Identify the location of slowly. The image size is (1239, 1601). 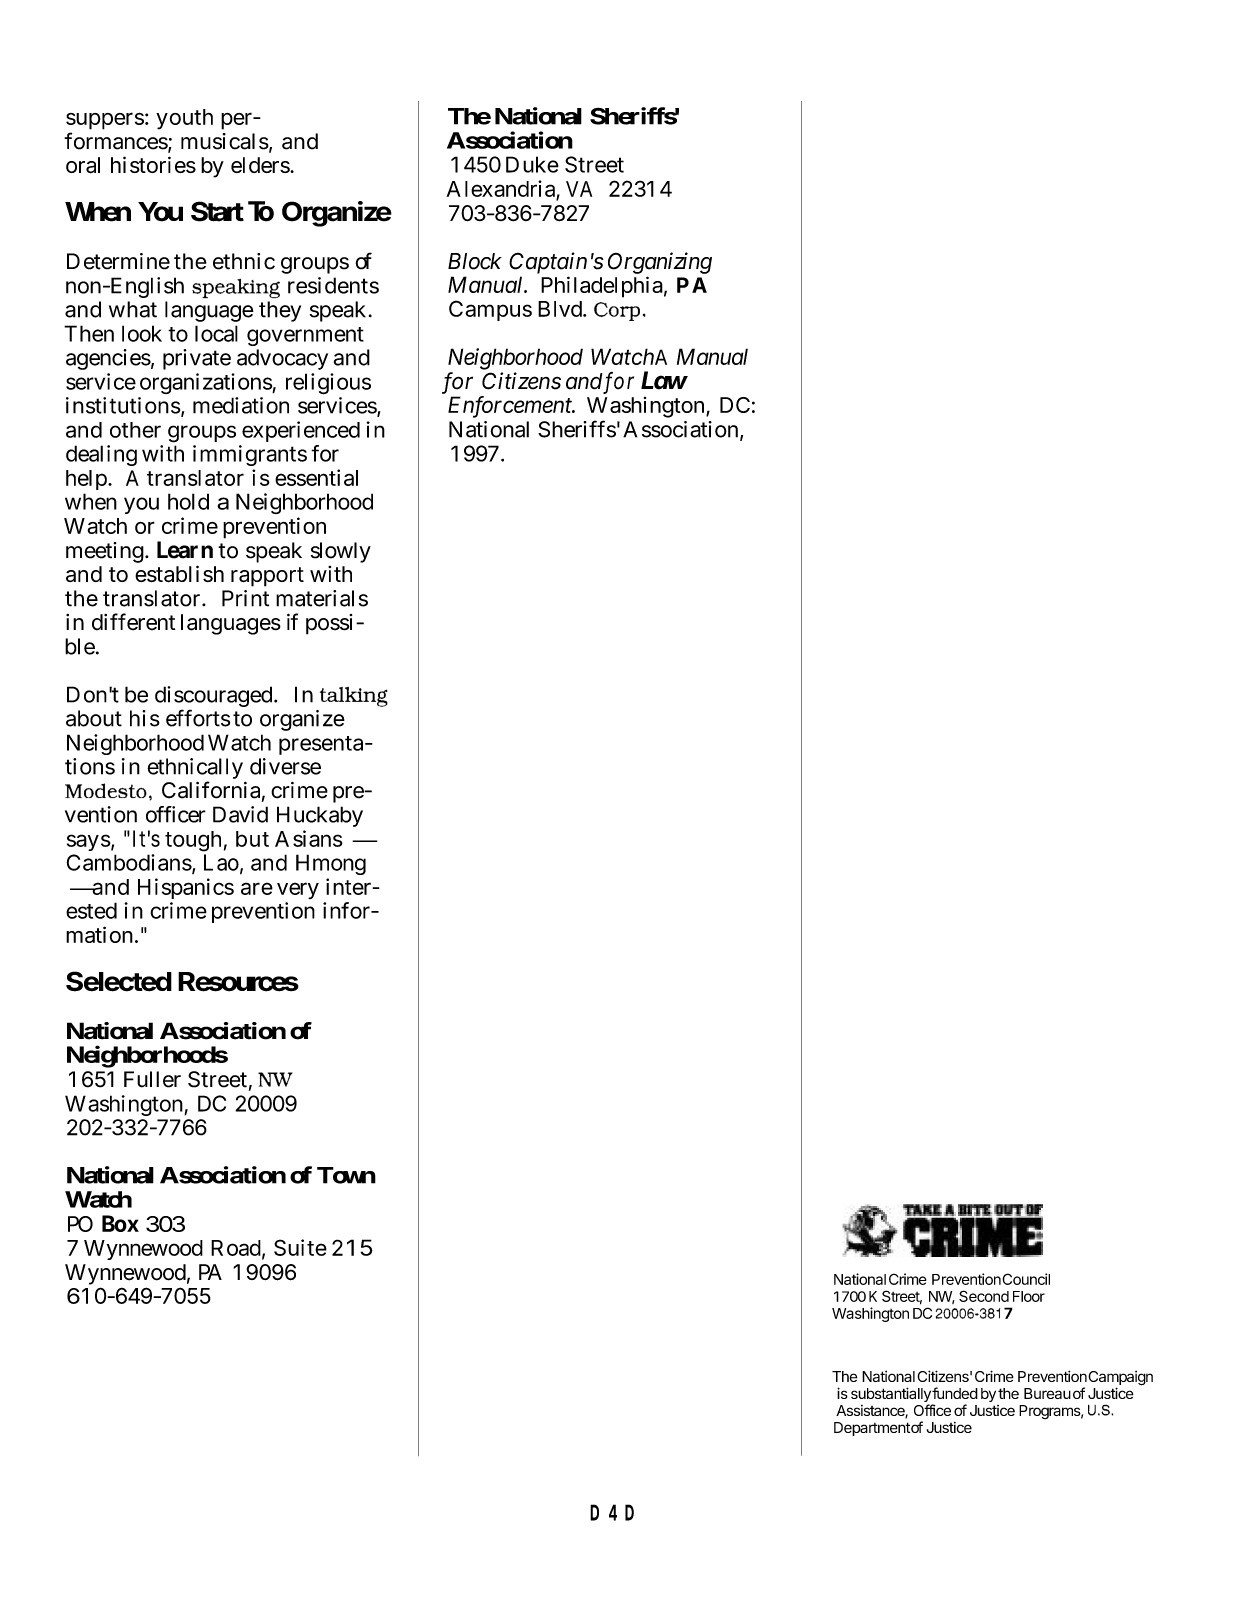
(341, 552).
